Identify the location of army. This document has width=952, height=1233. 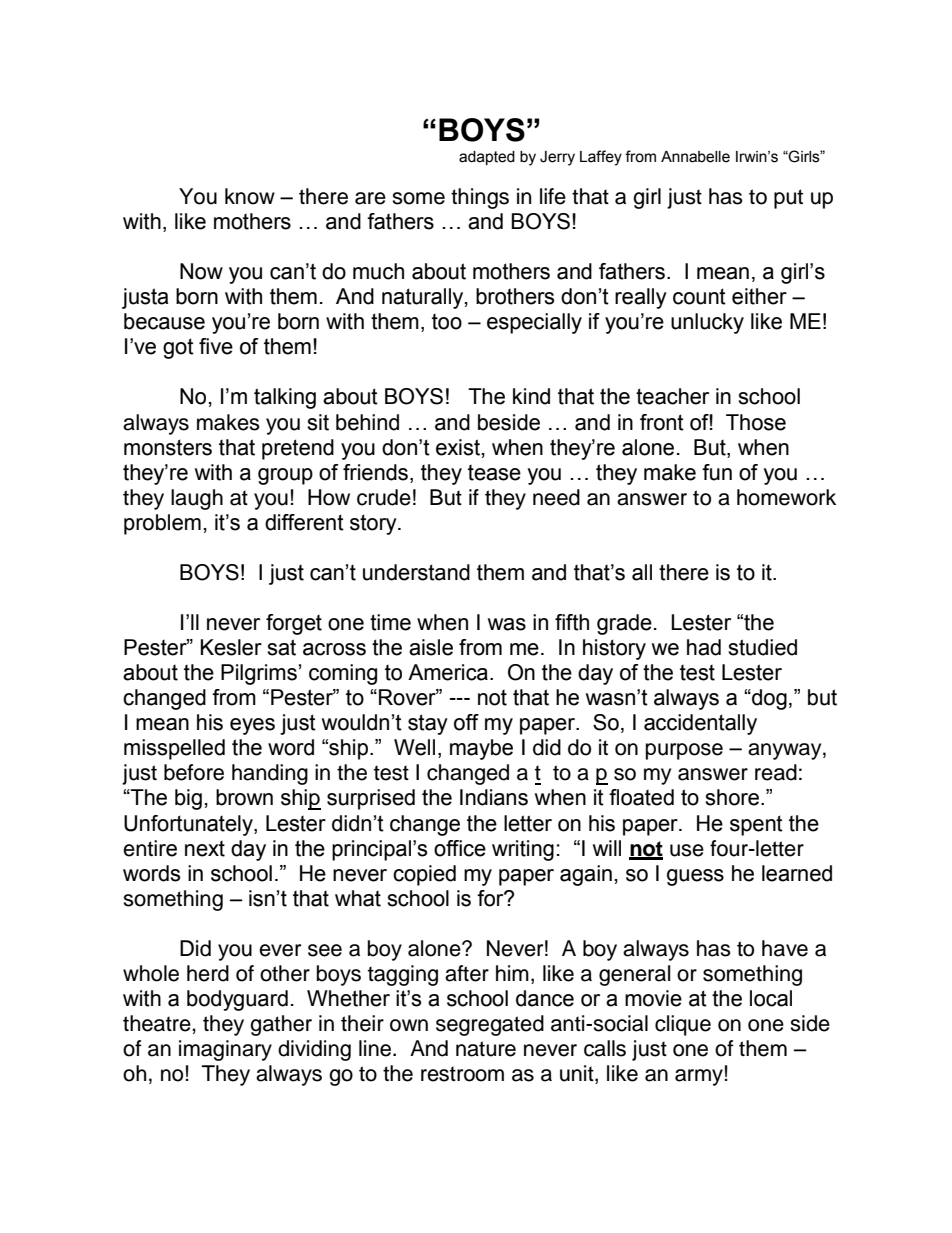
(699, 1077).
